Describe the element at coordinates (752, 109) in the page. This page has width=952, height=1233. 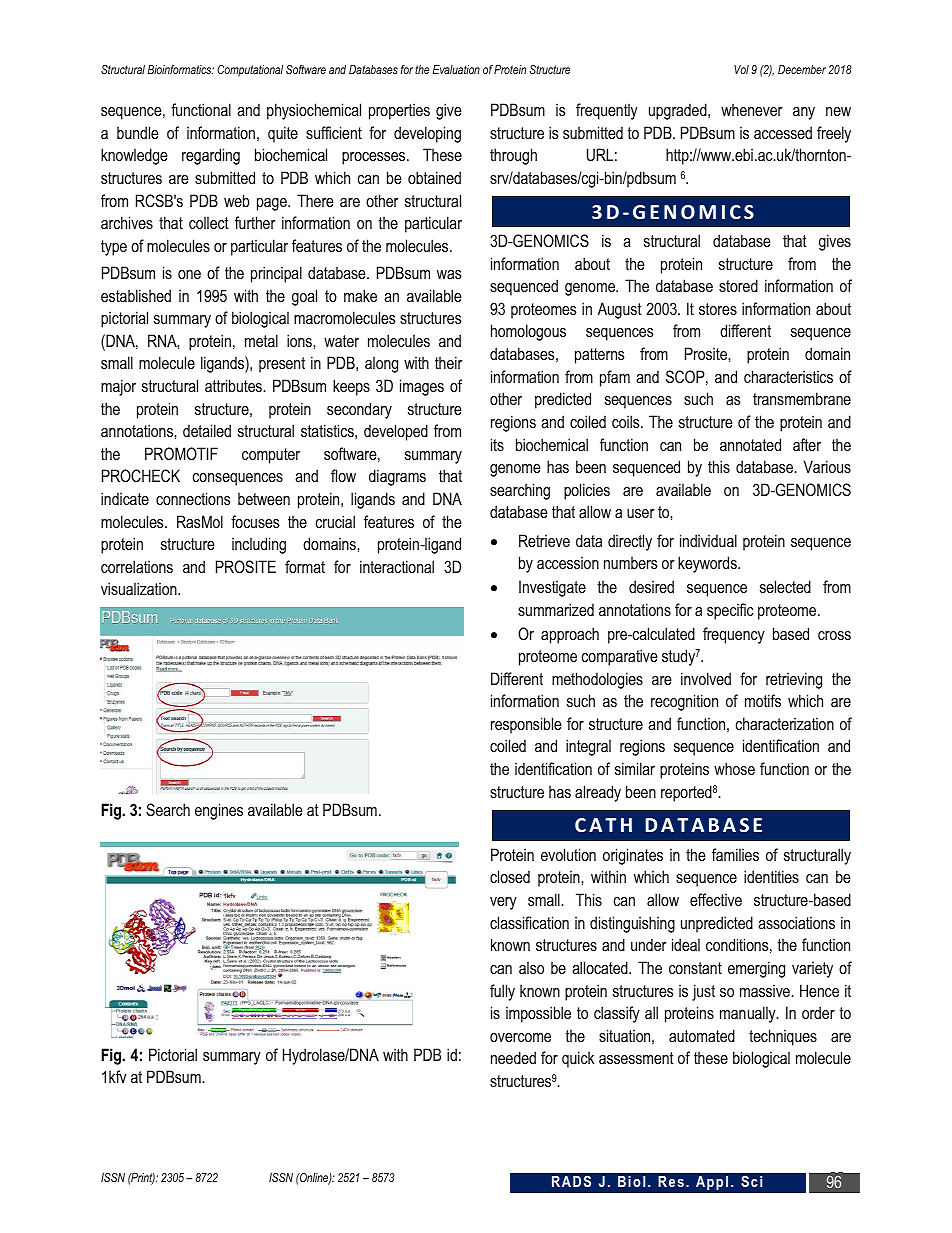
I see `whenever` at that location.
